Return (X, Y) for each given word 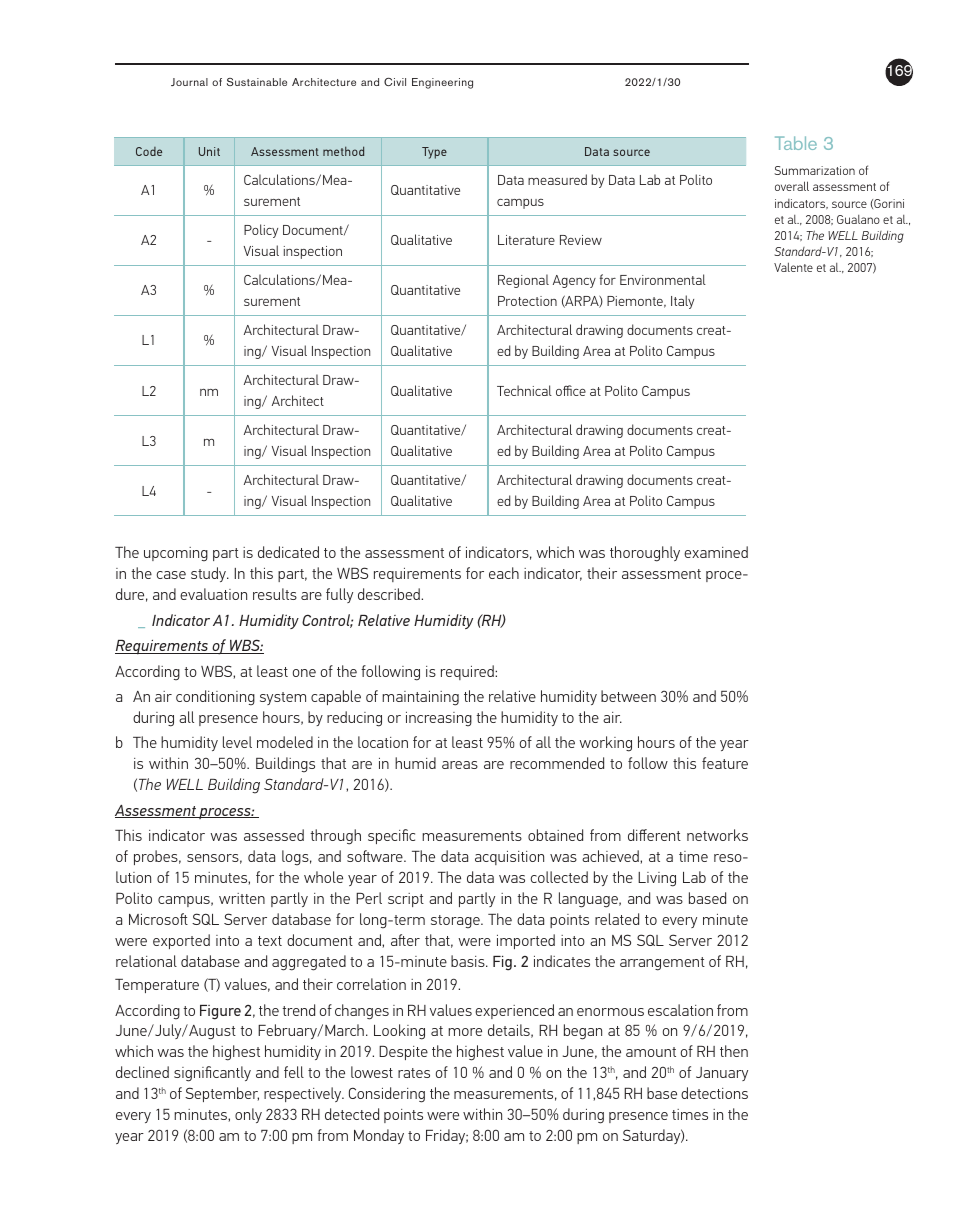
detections (714, 1093)
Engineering (442, 83)
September (222, 1094)
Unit (209, 151)
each (504, 573)
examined (716, 552)
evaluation (213, 594)
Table (796, 143)
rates (414, 1073)
